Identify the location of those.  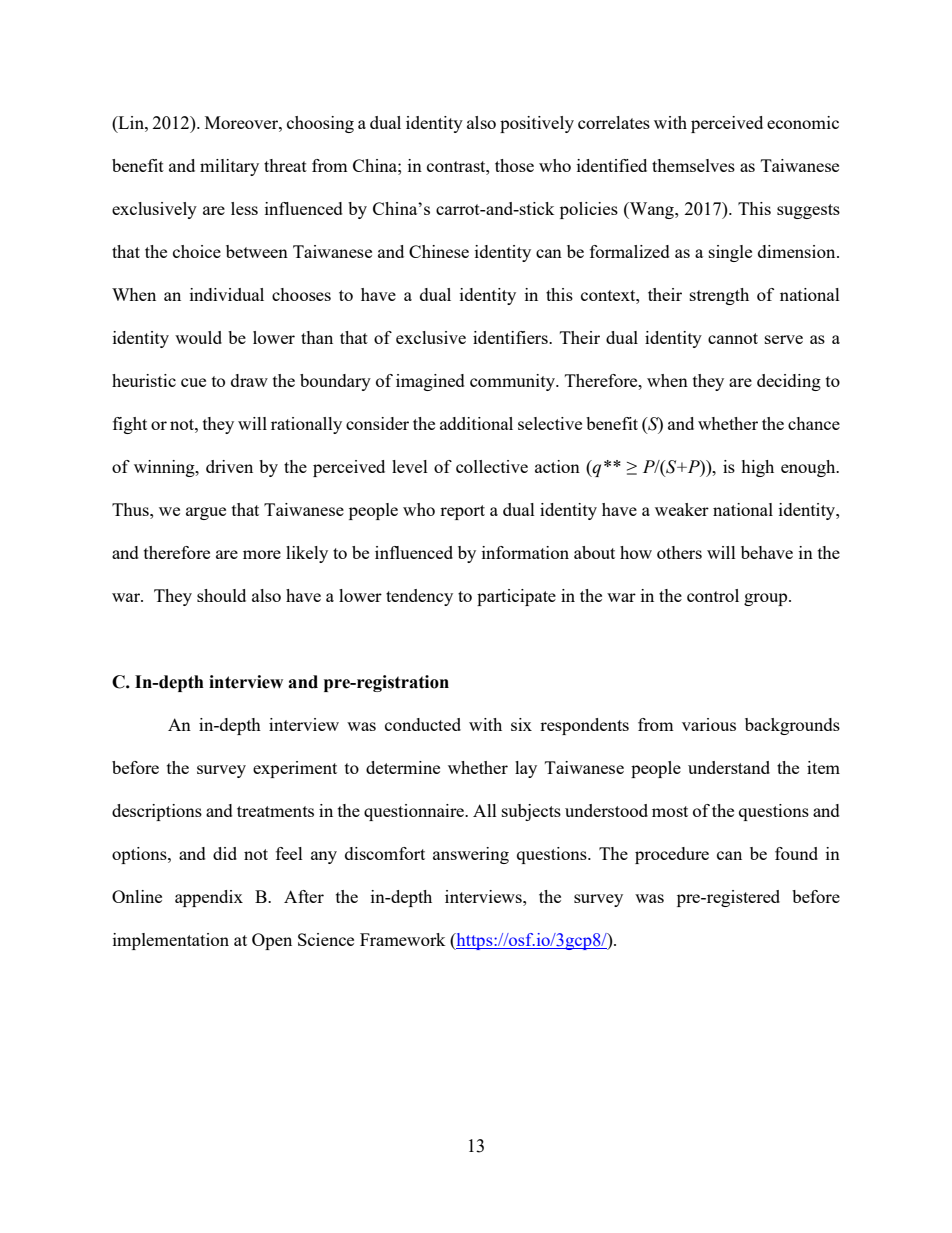
(514, 165).
